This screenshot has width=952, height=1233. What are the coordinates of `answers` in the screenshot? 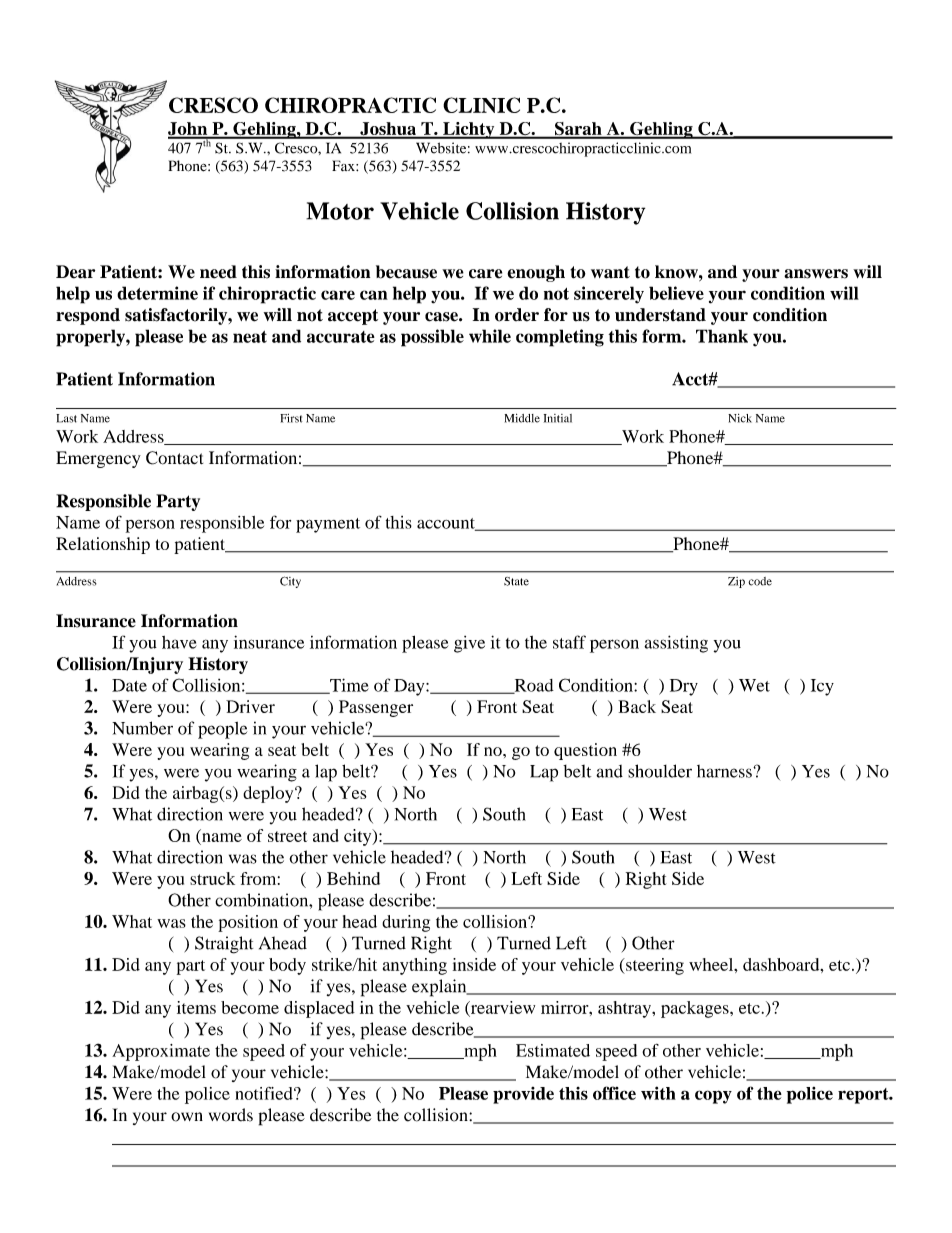 It's located at (816, 274).
